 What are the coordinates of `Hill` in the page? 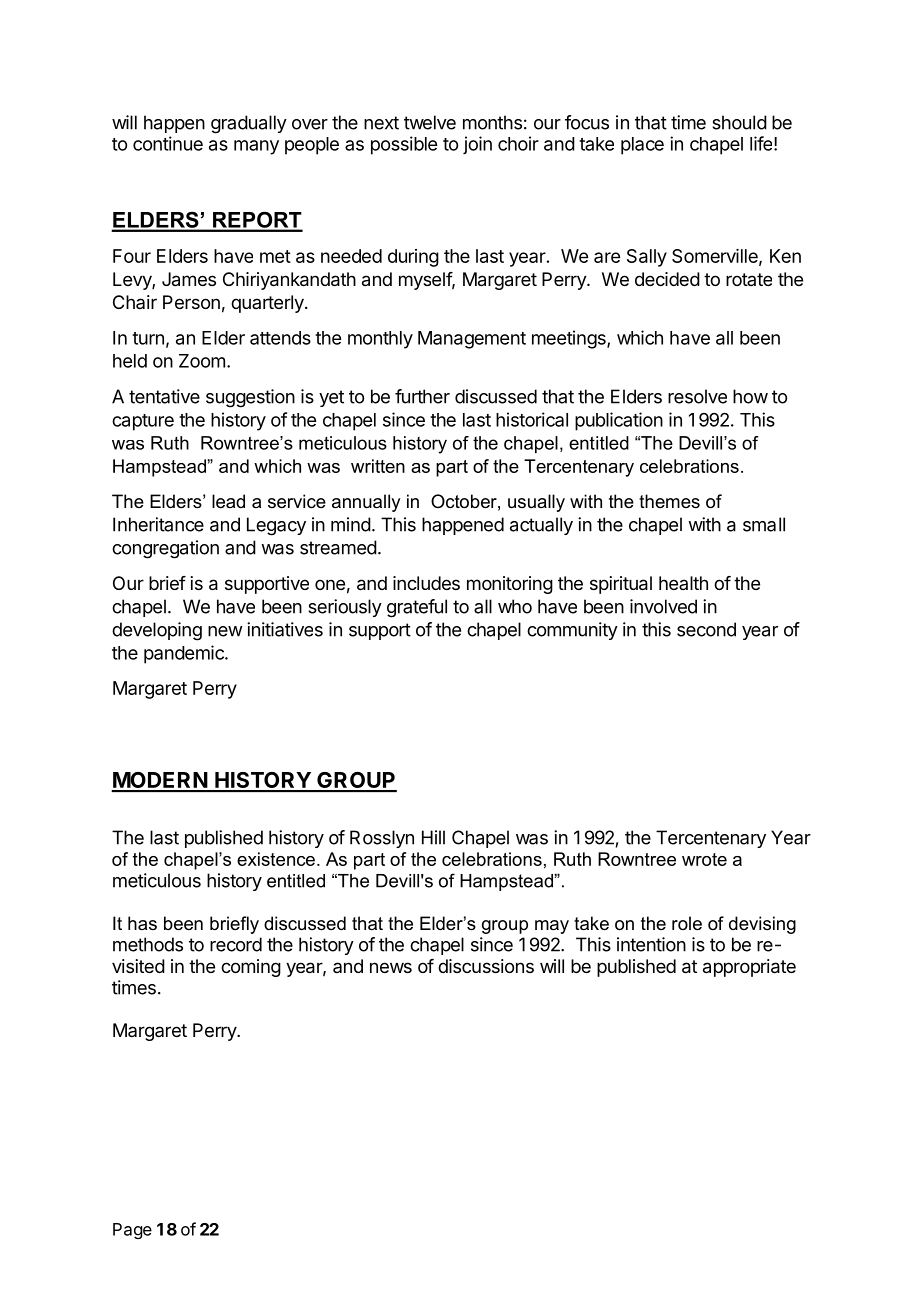 It's located at (433, 837).
